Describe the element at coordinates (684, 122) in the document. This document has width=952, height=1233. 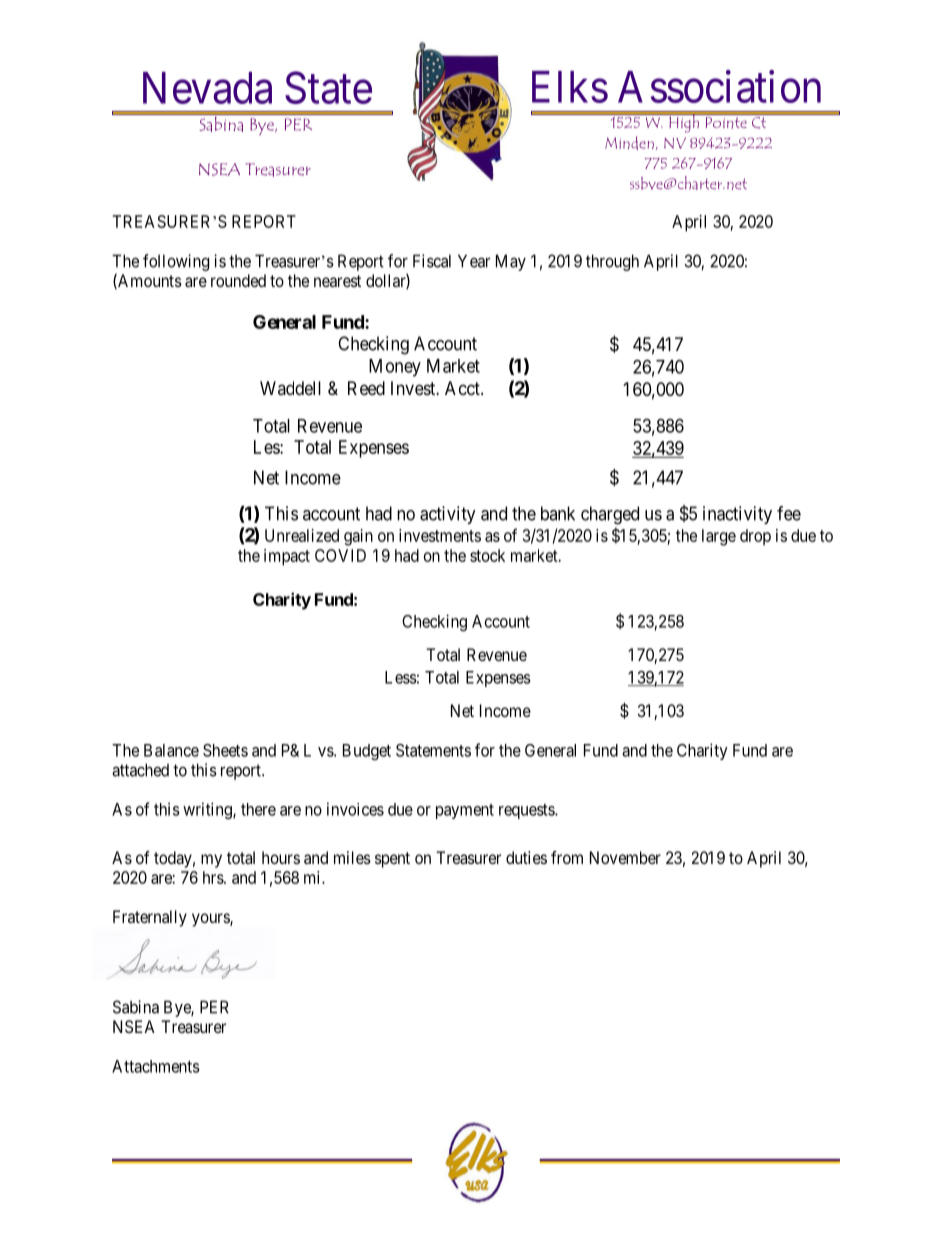
I see `High` at that location.
